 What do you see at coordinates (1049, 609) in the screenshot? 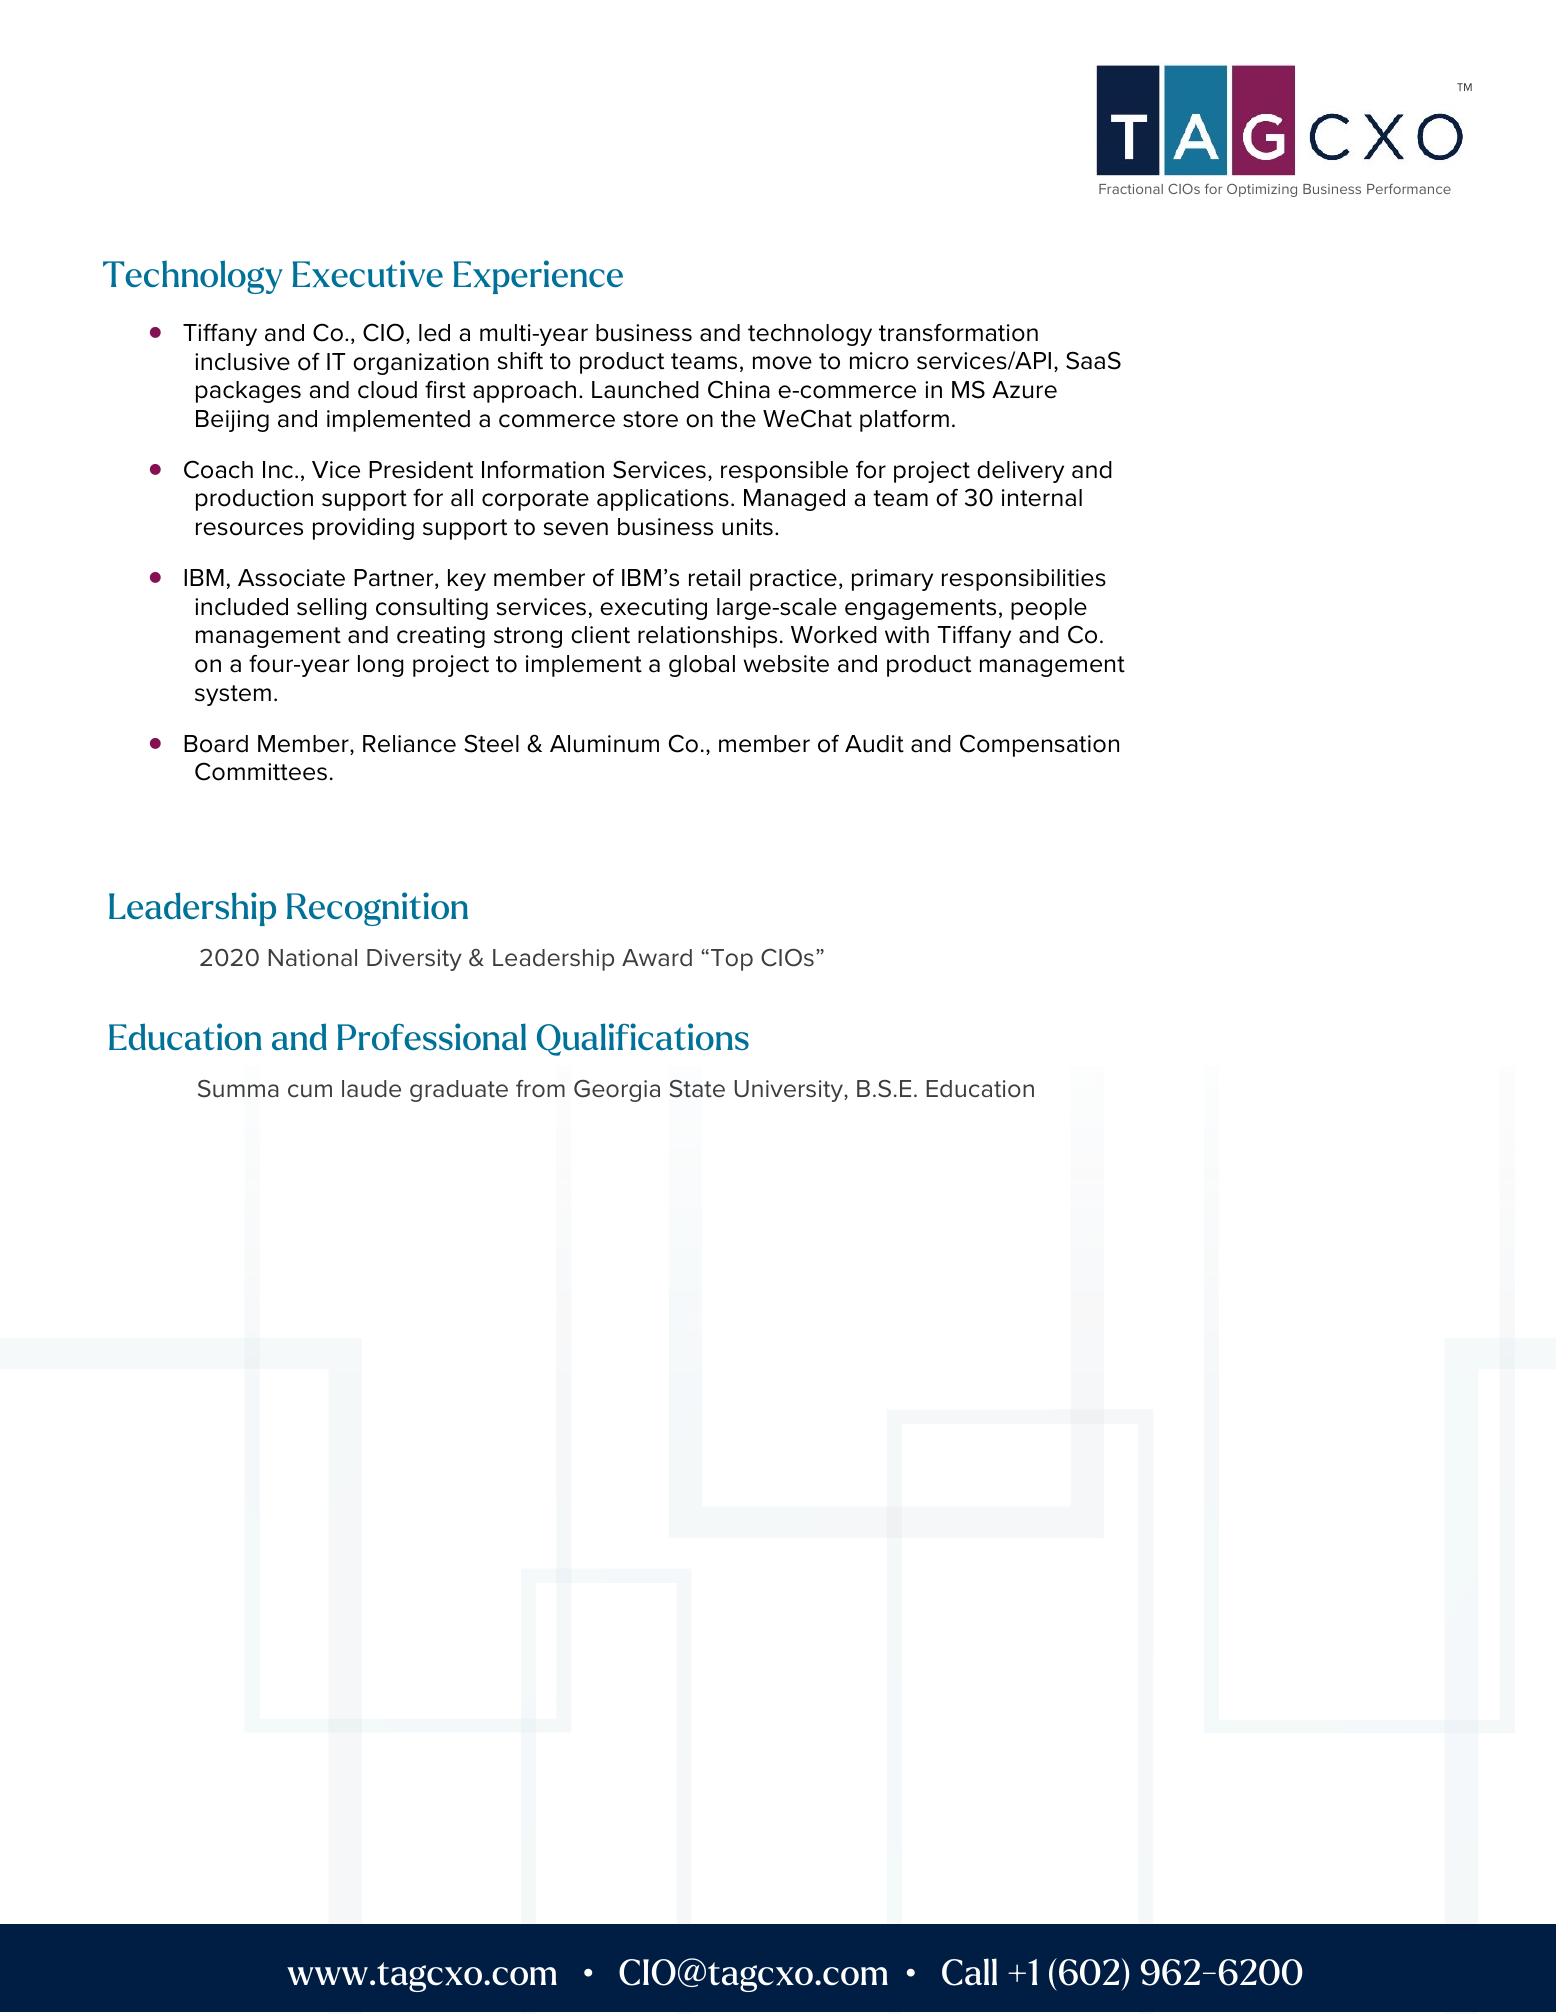
I see `people` at bounding box center [1049, 609].
